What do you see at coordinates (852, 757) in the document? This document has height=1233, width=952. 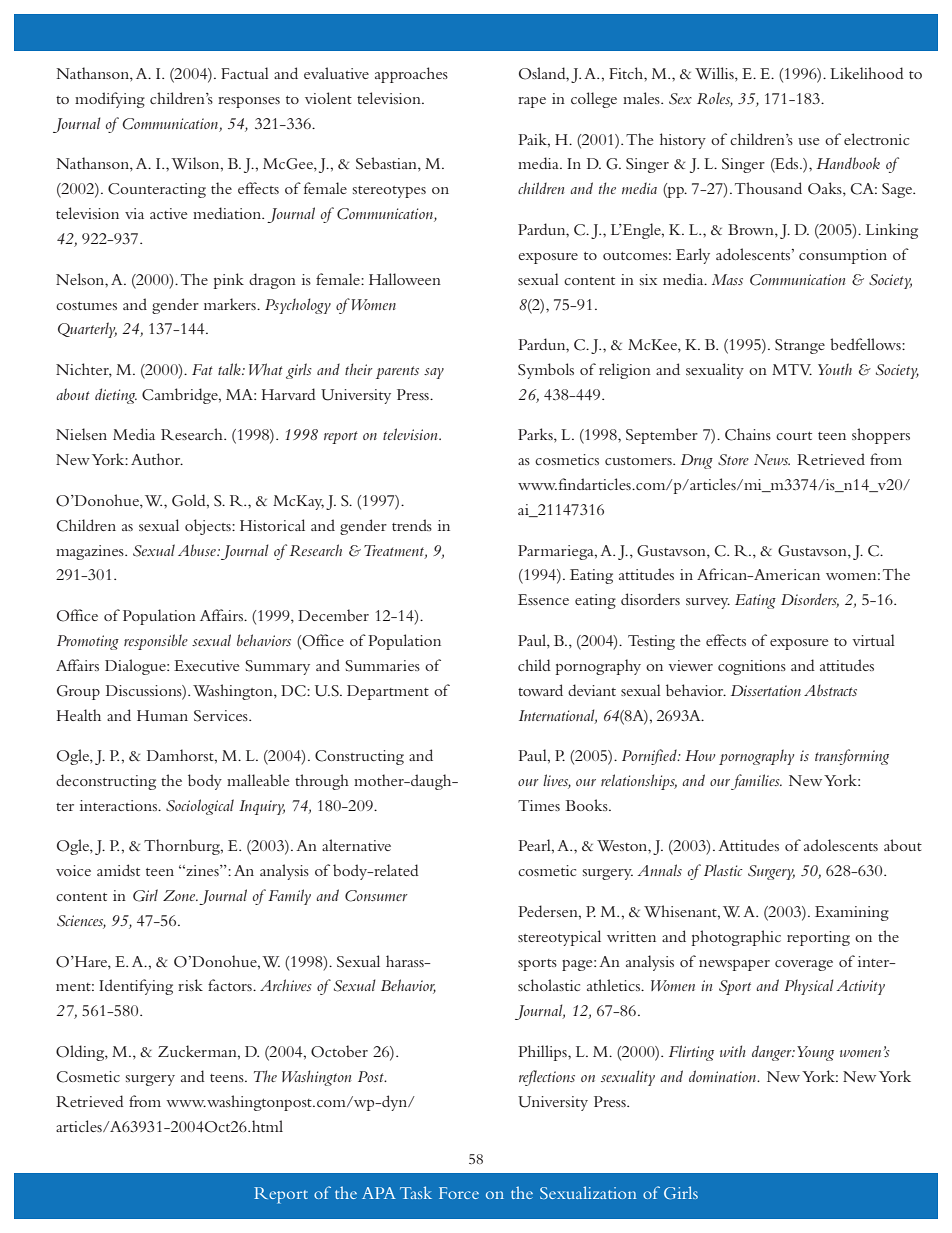 I see `transforming` at bounding box center [852, 757].
